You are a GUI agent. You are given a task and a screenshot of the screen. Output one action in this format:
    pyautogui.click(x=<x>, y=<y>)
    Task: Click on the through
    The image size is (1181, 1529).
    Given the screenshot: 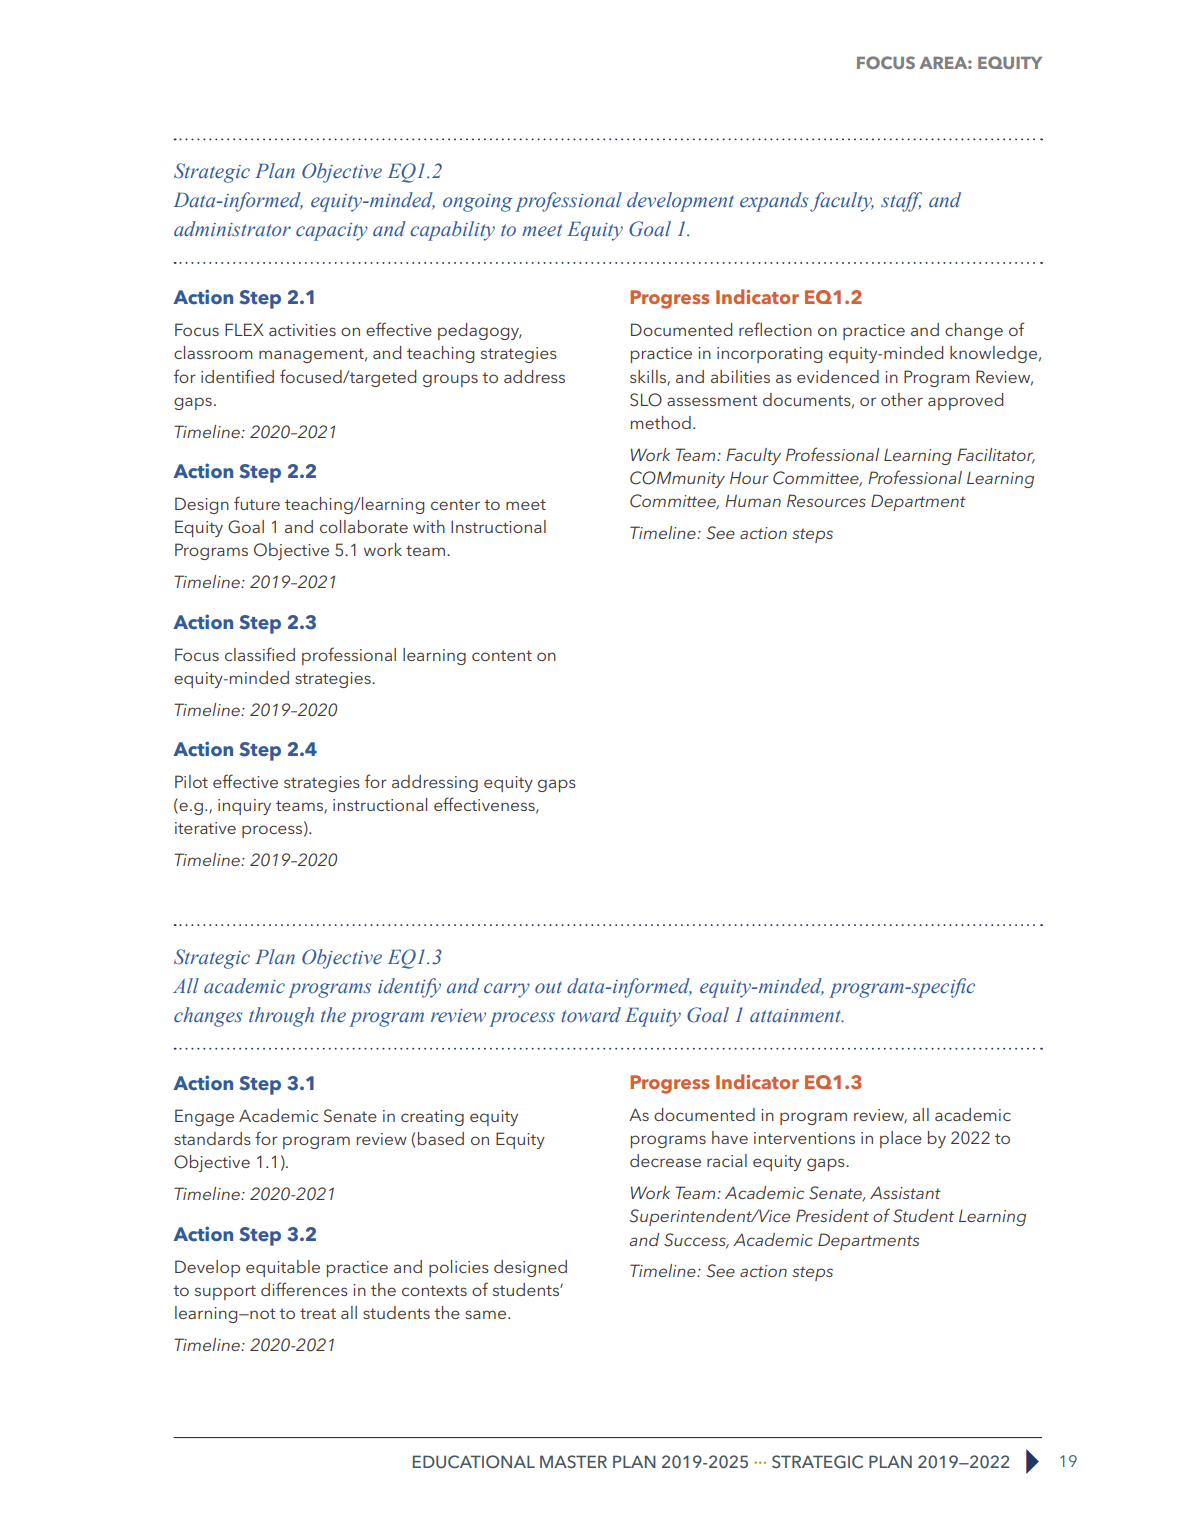 What is the action you would take?
    pyautogui.click(x=281, y=1017)
